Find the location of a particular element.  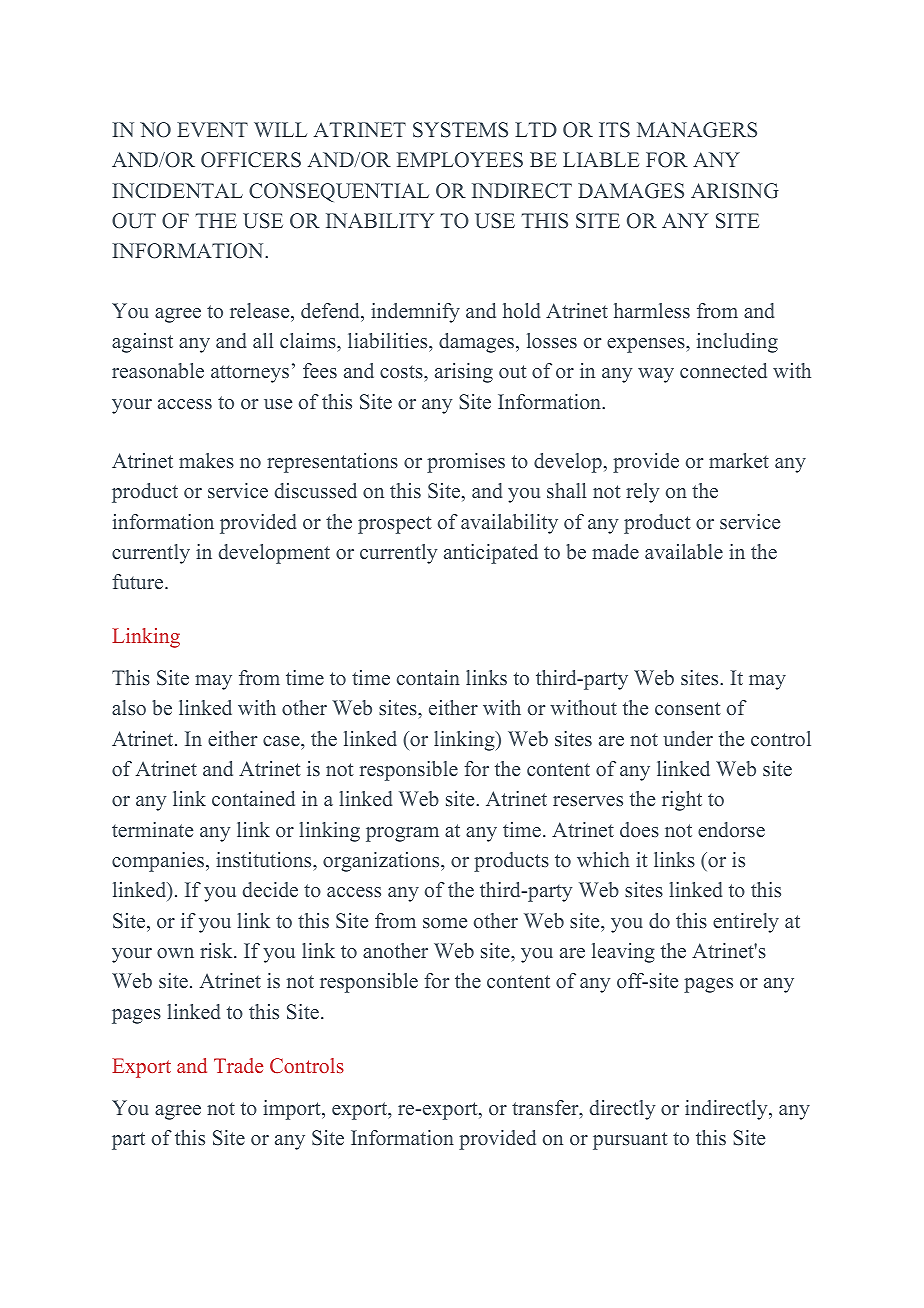

Trade is located at coordinates (238, 1065).
